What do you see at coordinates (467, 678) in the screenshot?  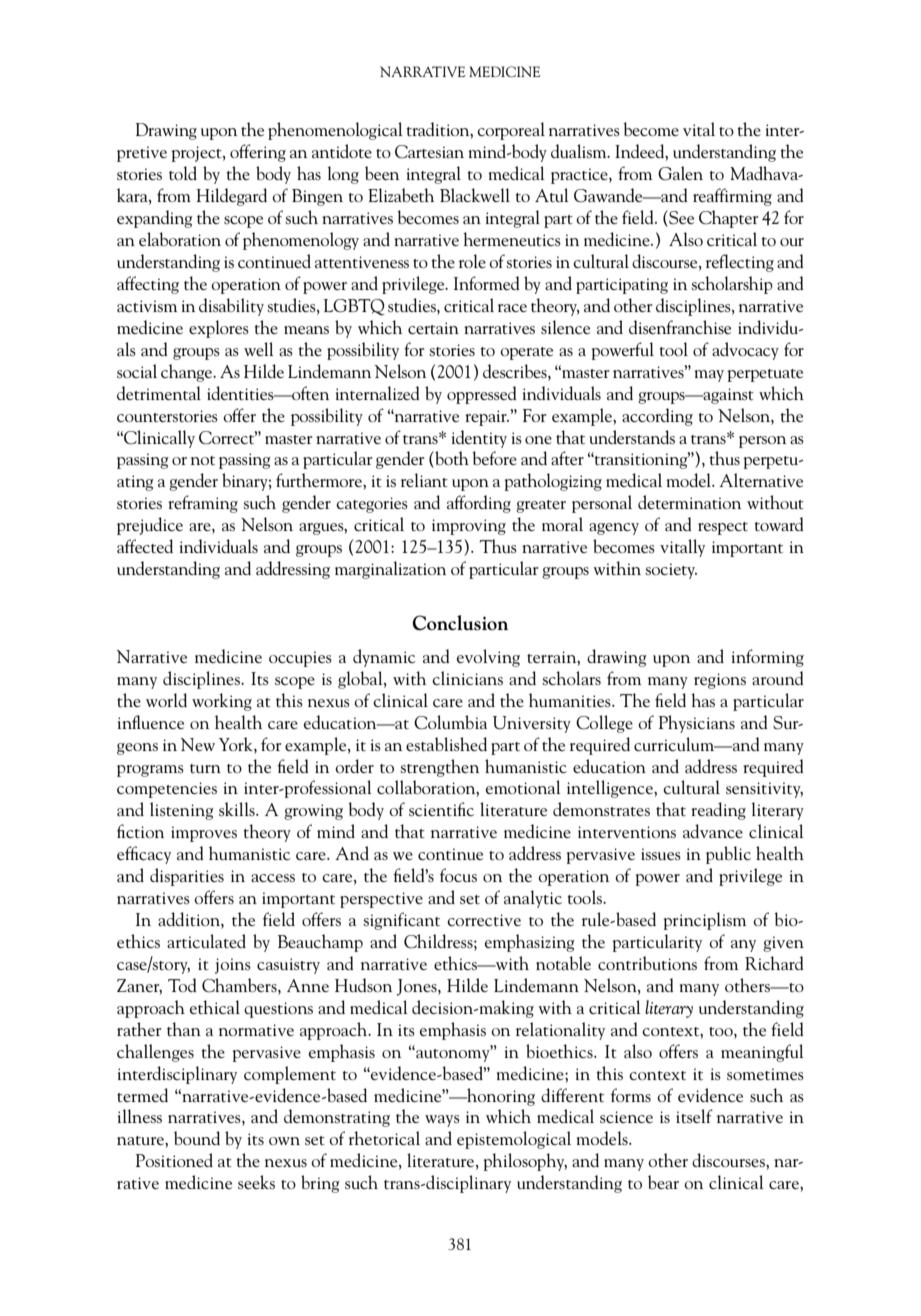 I see `clinicians` at bounding box center [467, 678].
